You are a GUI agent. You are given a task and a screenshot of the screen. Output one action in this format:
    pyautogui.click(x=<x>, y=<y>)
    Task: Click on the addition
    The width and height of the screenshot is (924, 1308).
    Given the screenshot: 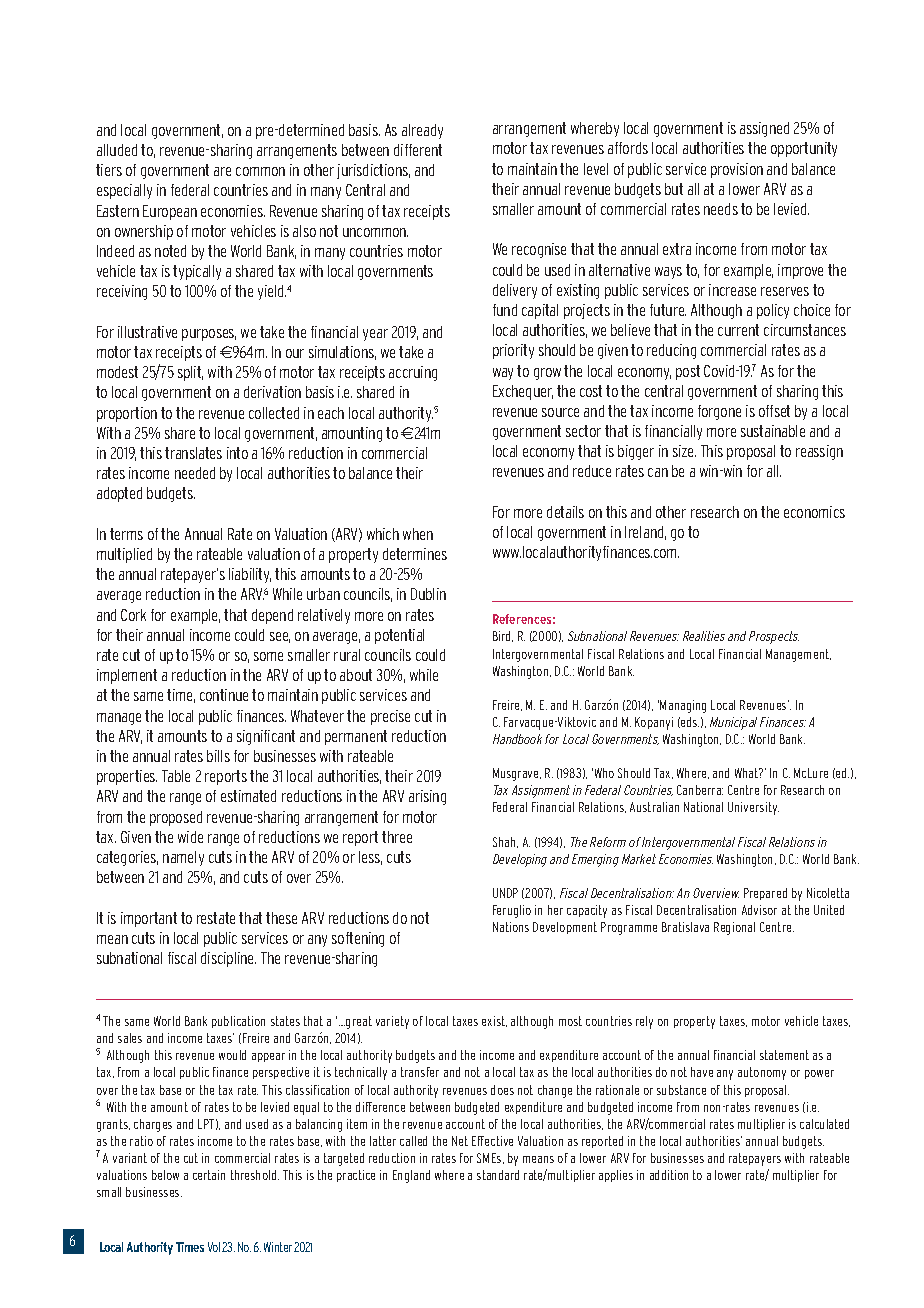 What is the action you would take?
    pyautogui.click(x=669, y=1175)
